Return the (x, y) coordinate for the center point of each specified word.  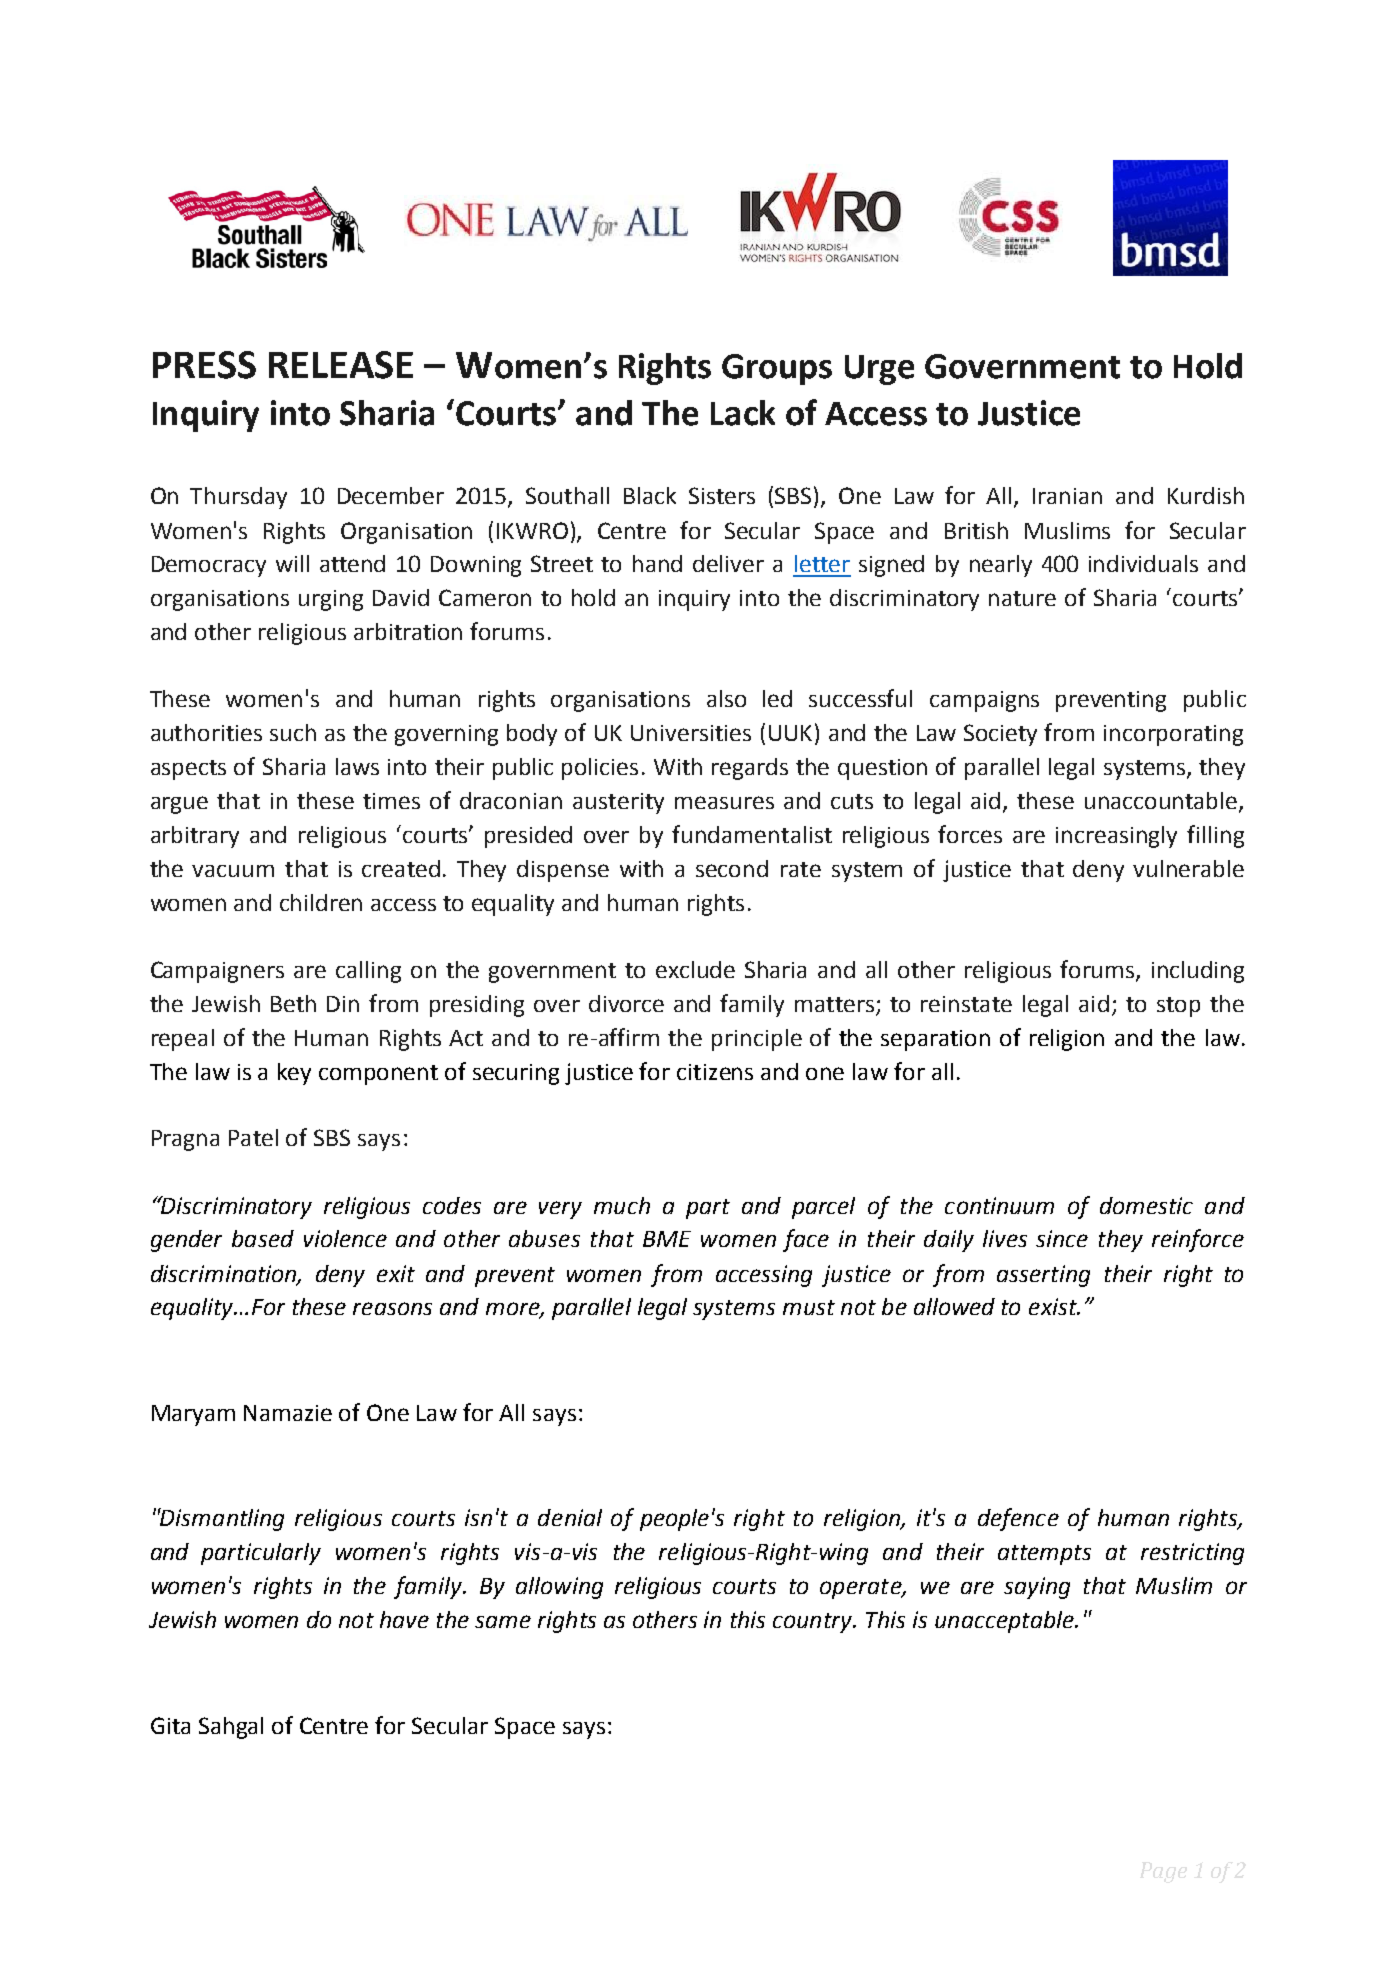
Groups (777, 369)
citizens (715, 1072)
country (814, 1623)
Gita (170, 1725)
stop (1178, 1007)
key (294, 1074)
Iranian (1067, 496)
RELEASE (341, 365)
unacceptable (1005, 1622)
